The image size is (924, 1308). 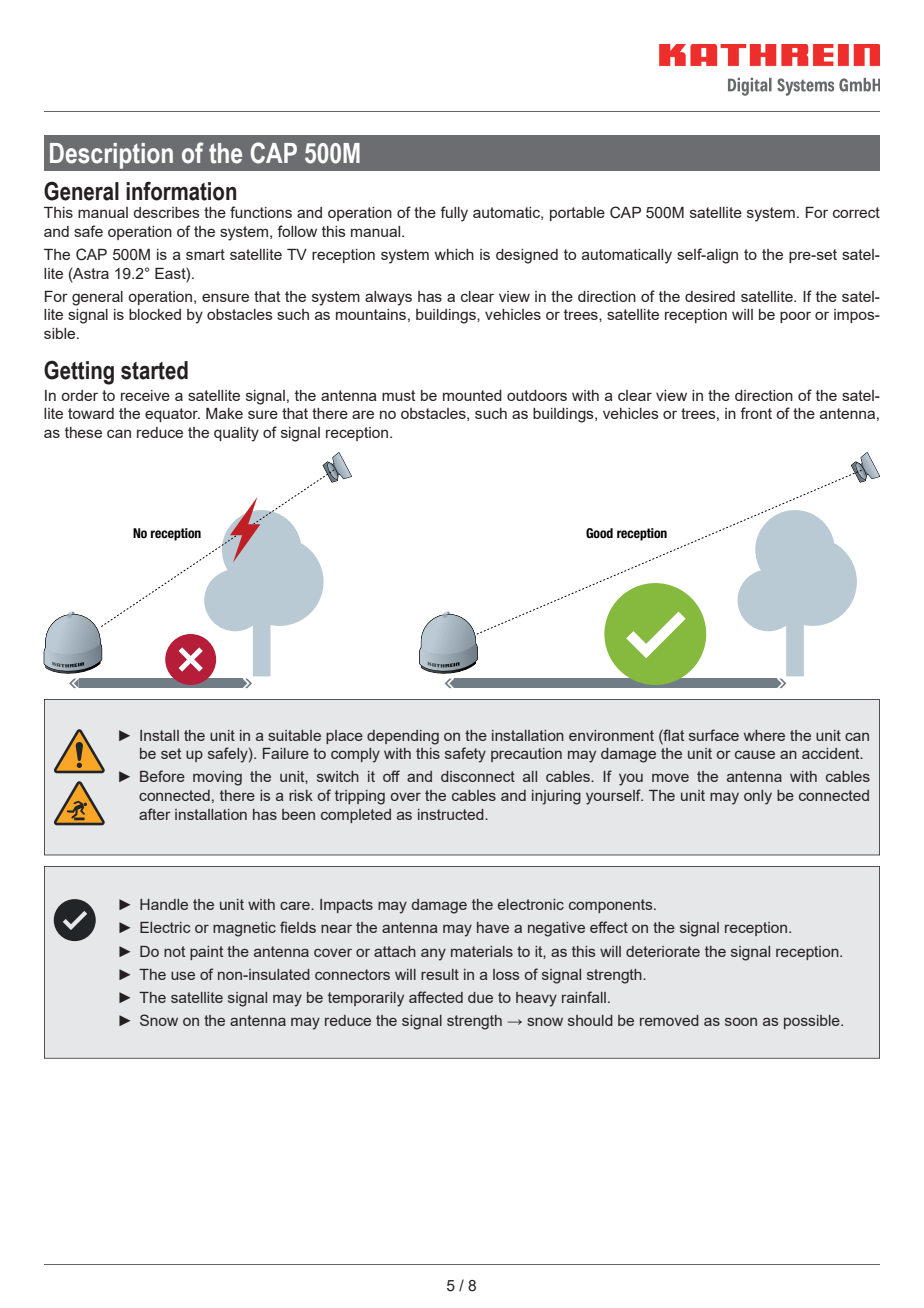 What do you see at coordinates (599, 533) in the document?
I see `Good` at bounding box center [599, 533].
